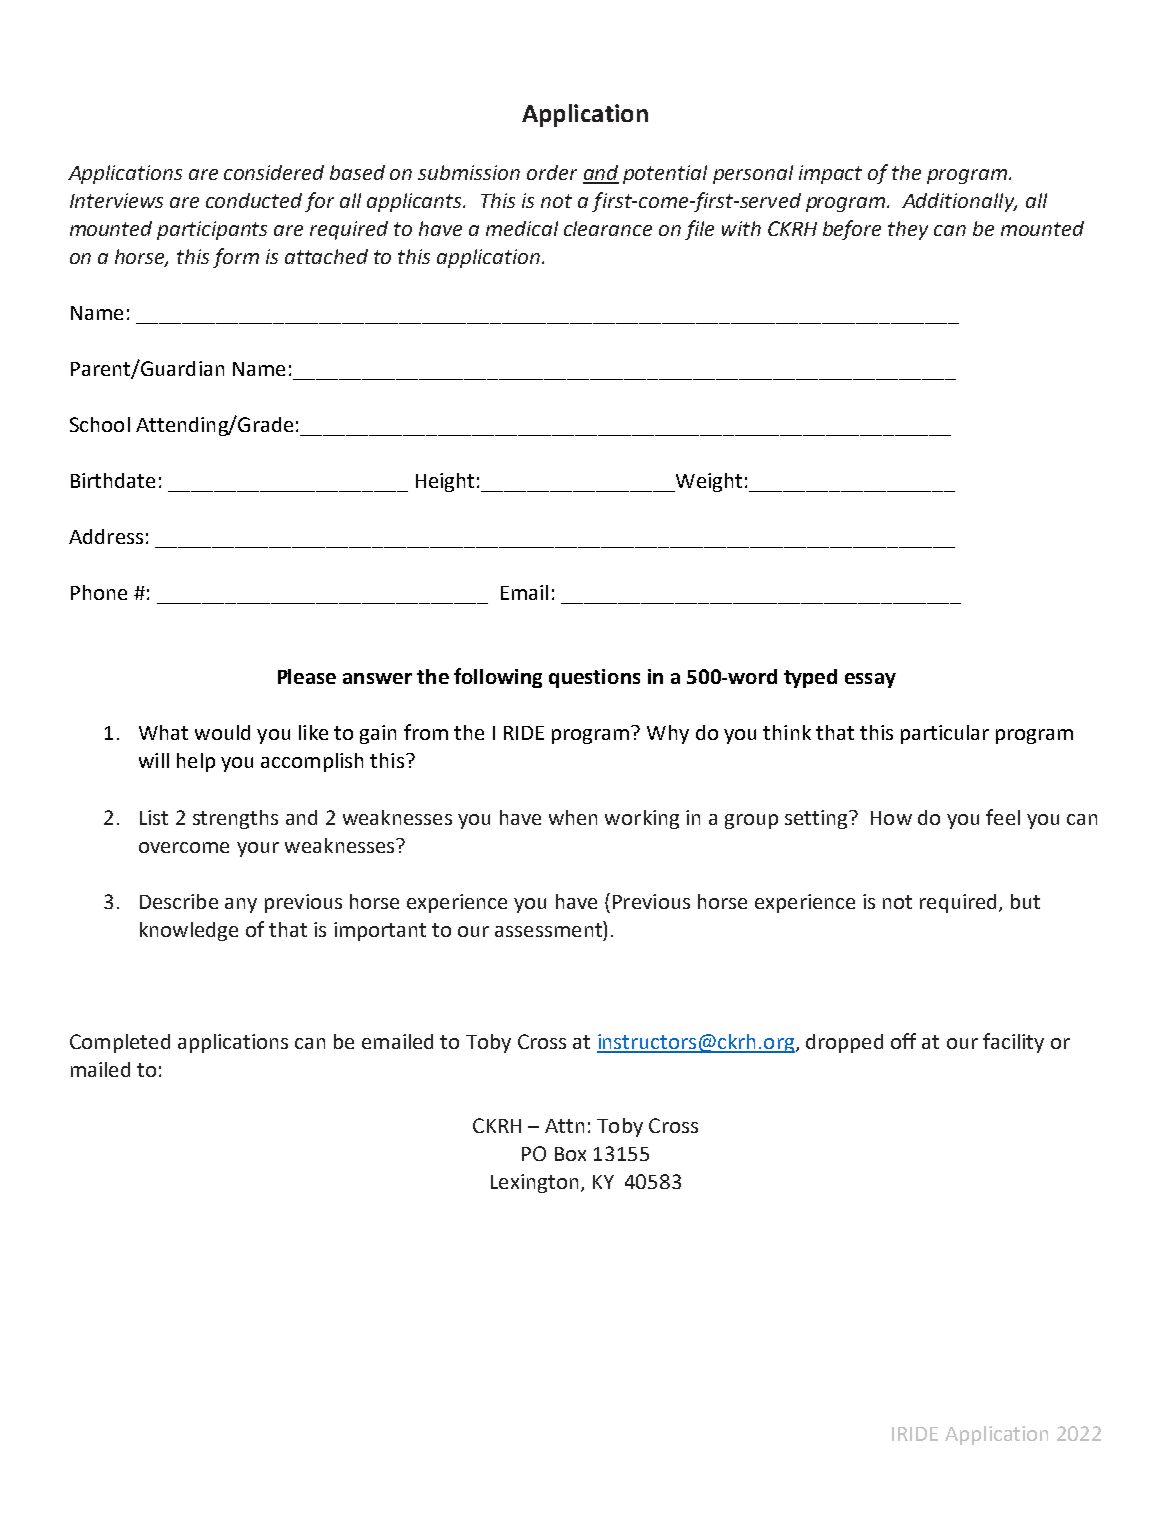 Image resolution: width=1171 pixels, height=1516 pixels. I want to click on Additionally, so click(959, 202).
